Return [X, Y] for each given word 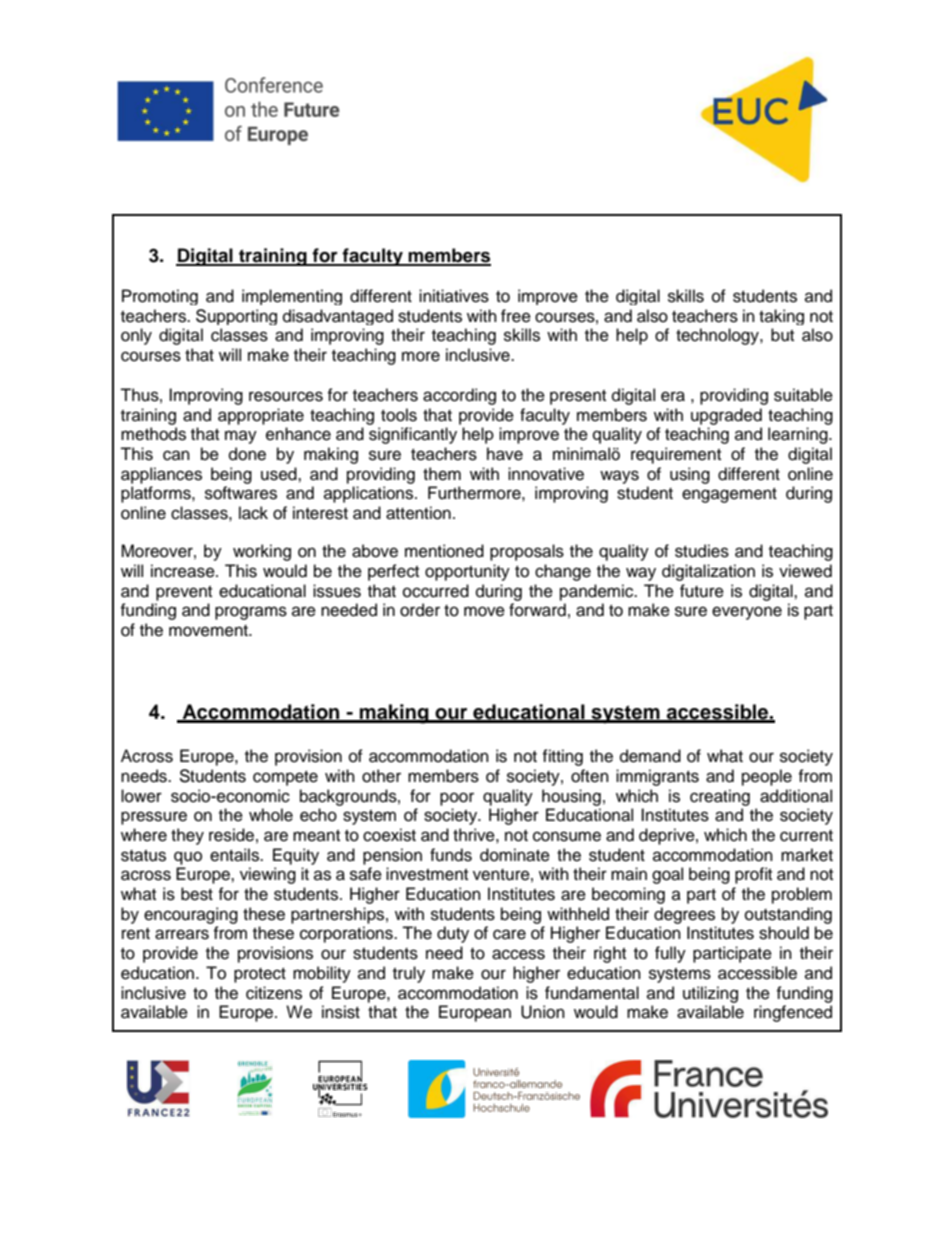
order [420, 610]
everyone [747, 613]
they [187, 836]
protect [260, 975]
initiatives [454, 296]
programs [251, 613]
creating [720, 797]
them [442, 474]
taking [781, 317]
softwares [241, 493]
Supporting [236, 317]
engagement [729, 495]
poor [457, 799]
